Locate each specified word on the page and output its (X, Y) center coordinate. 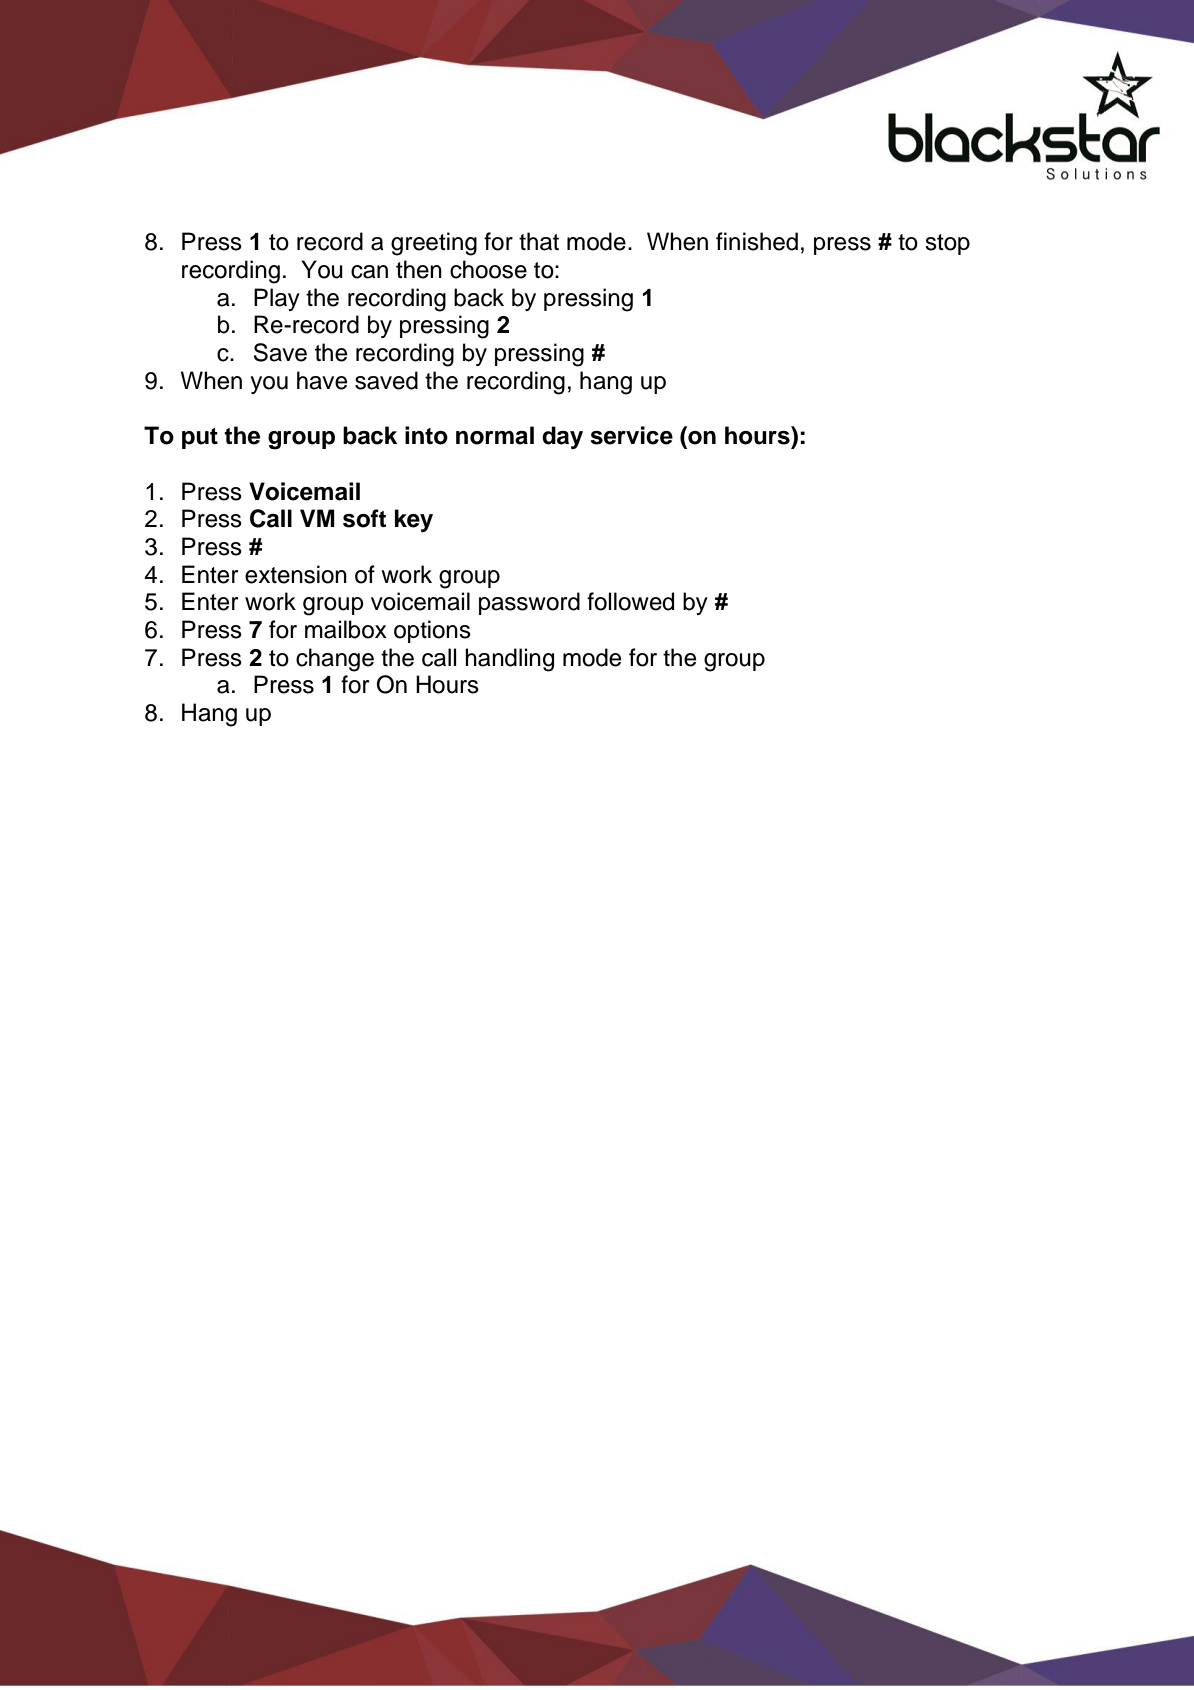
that (539, 241)
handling (509, 660)
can (369, 272)
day (562, 437)
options (432, 631)
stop (947, 244)
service (631, 435)
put (200, 438)
